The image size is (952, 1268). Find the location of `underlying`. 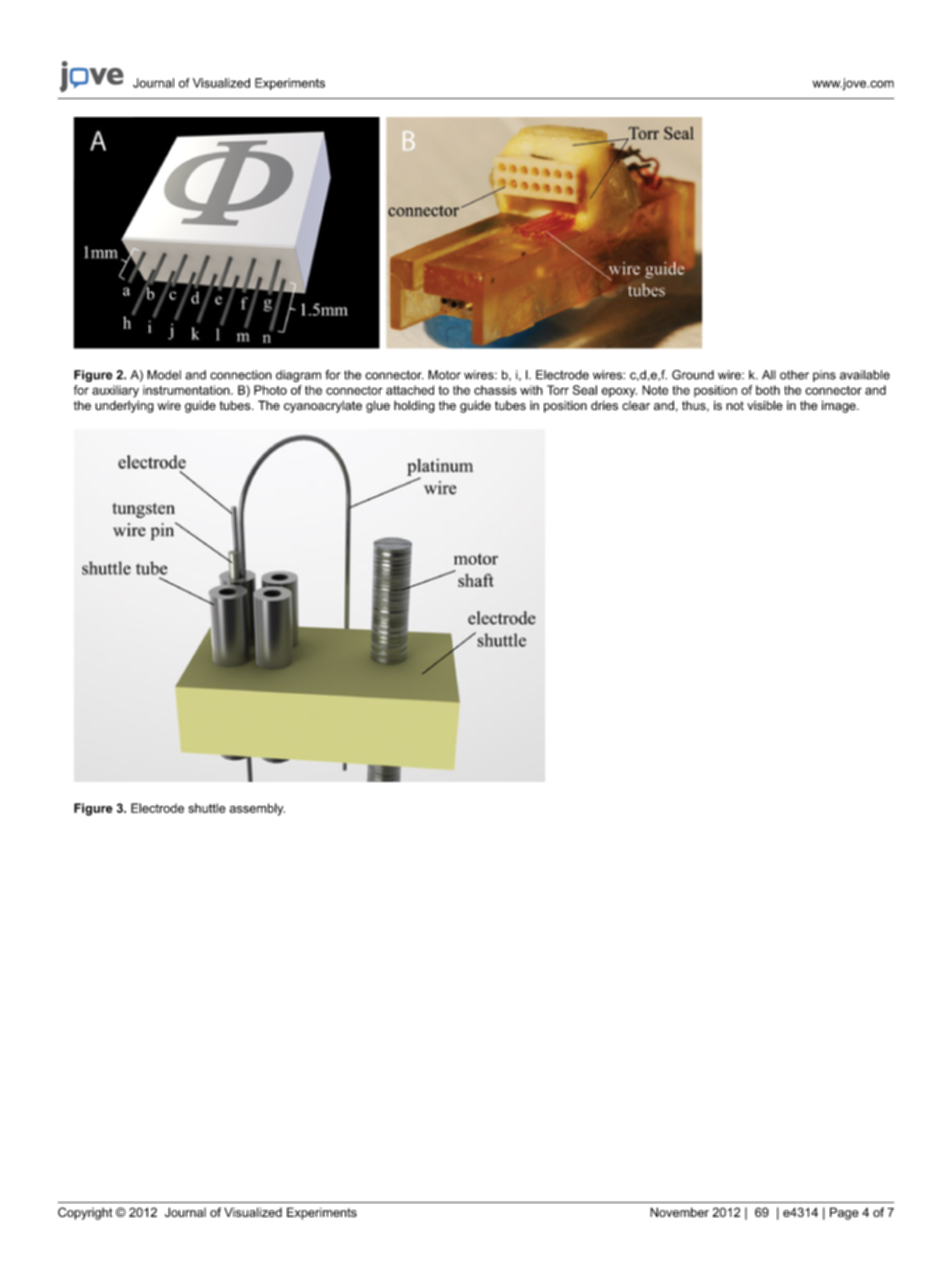

underlying is located at coordinates (124, 406).
